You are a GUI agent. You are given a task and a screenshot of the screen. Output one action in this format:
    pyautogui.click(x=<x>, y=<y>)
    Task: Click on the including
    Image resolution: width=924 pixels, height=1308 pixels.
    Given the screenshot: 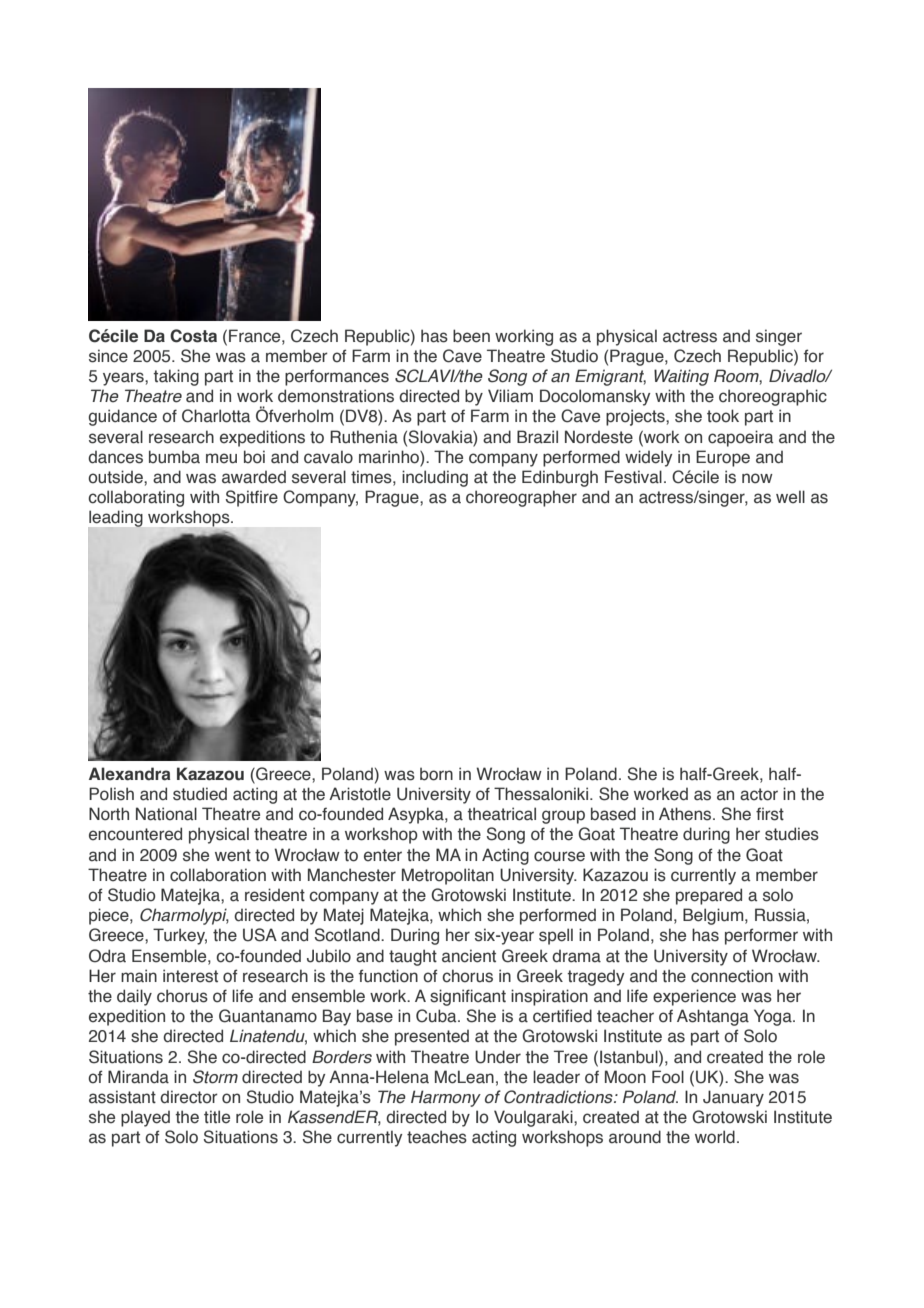 What is the action you would take?
    pyautogui.click(x=435, y=478)
